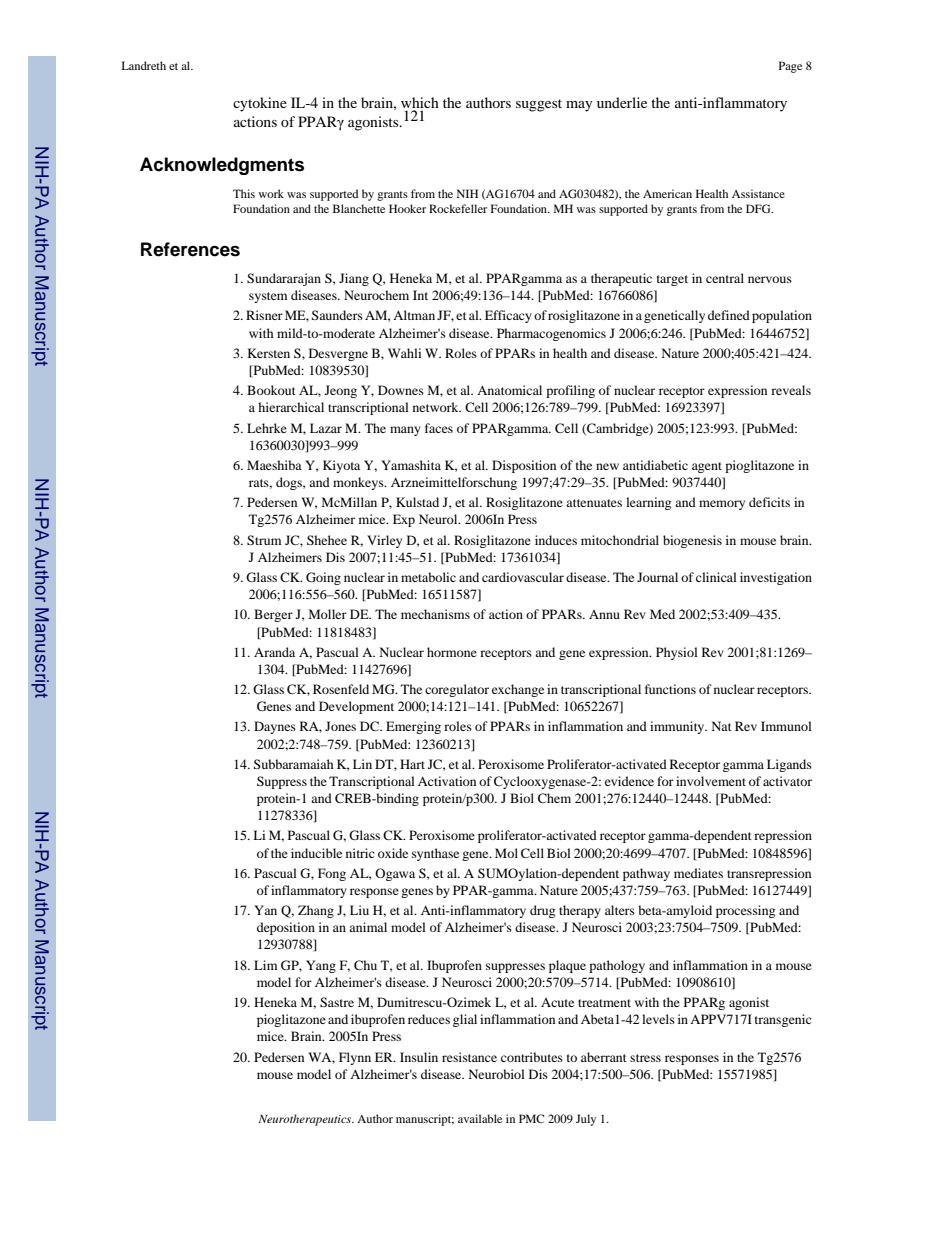 The height and width of the screenshot is (1233, 952). Describe the element at coordinates (790, 67) in the screenshot. I see `Page` at that location.
